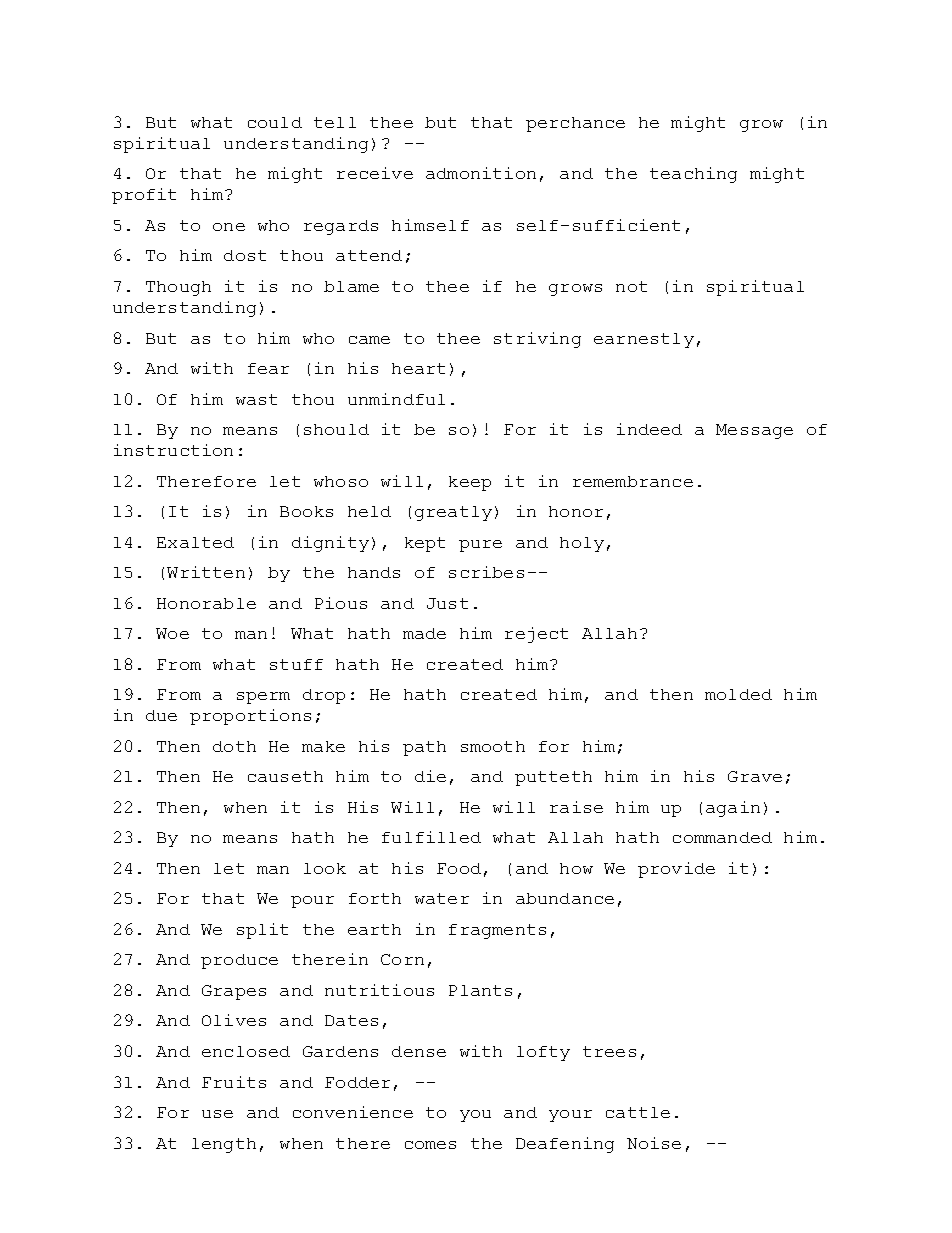  Describe the element at coordinates (693, 175) in the screenshot. I see `teaching` at that location.
